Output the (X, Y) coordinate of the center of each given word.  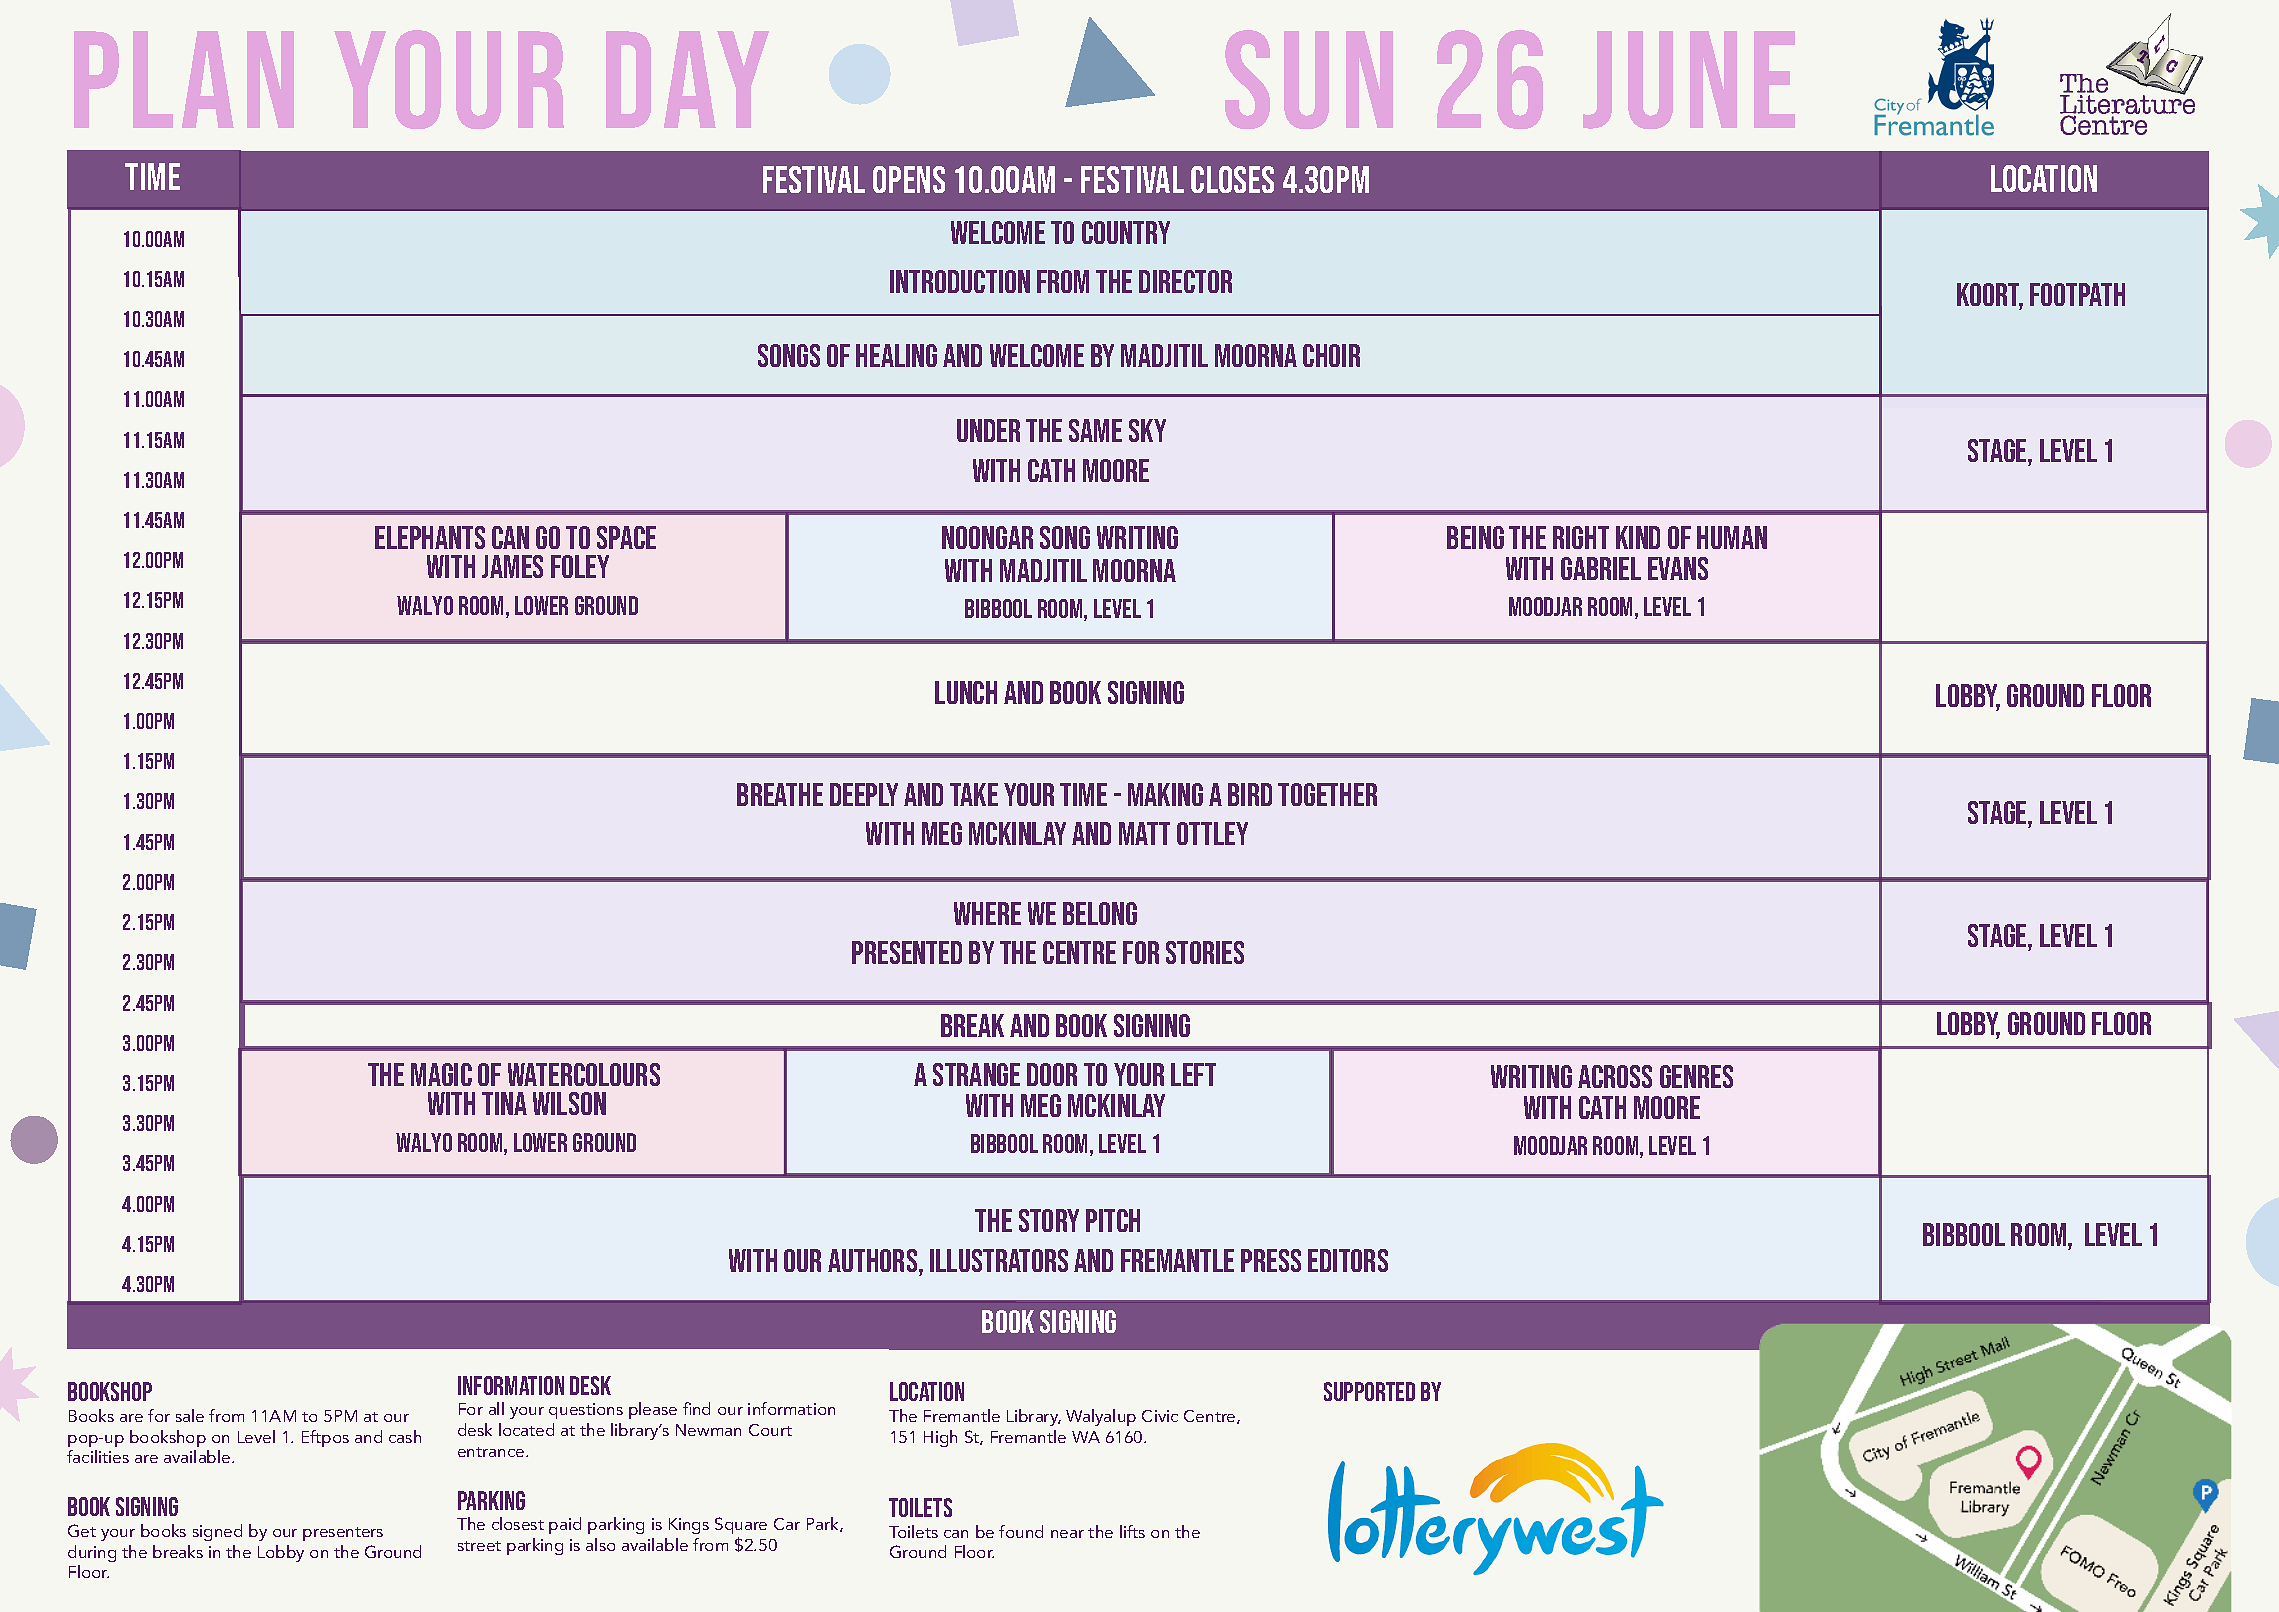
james (512, 566)
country (1126, 232)
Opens (909, 179)
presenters (343, 1534)
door (1052, 1074)
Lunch (966, 692)
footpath (2077, 294)
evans (1678, 568)
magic (441, 1074)
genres (1696, 1076)
